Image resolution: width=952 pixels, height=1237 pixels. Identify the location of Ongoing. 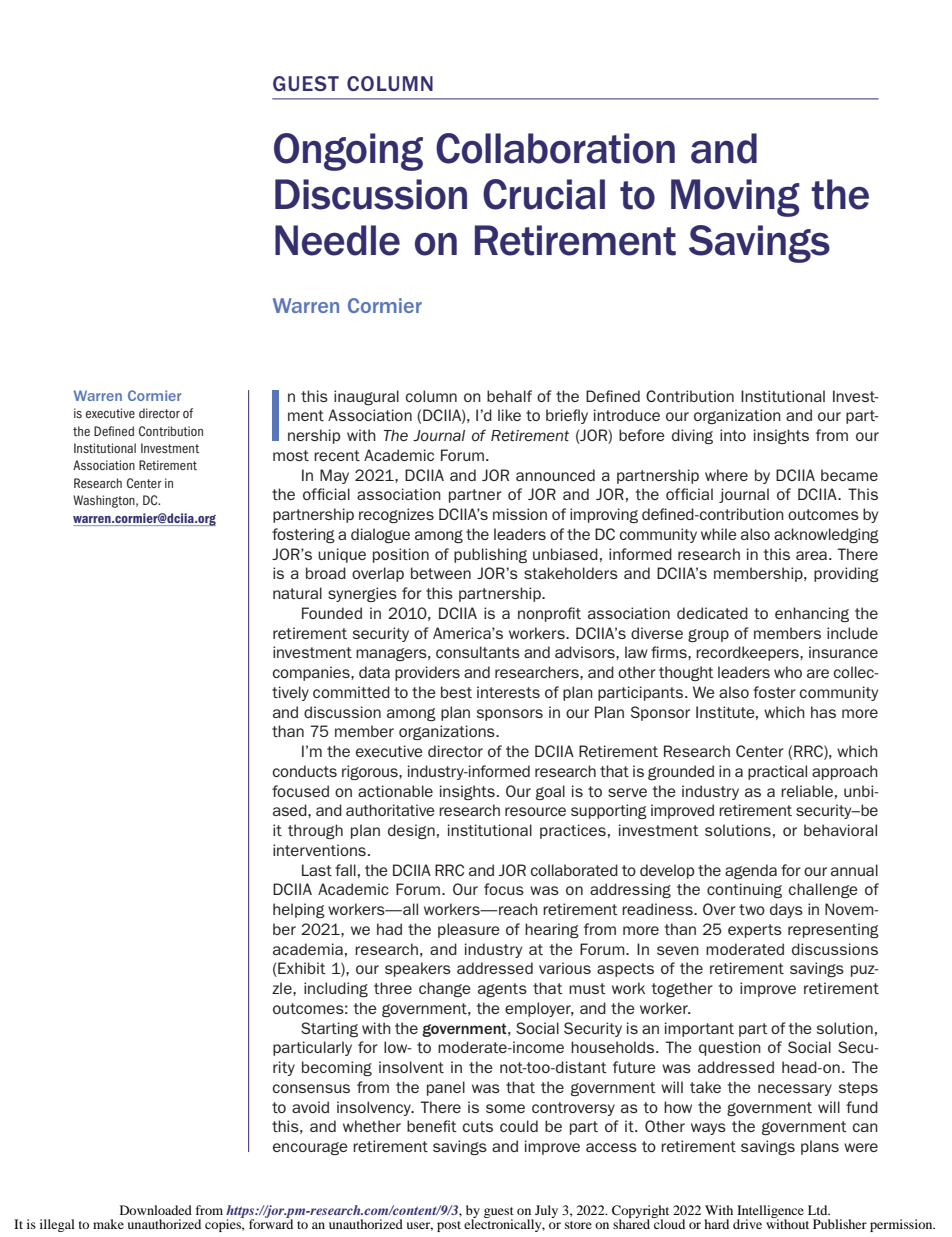
(348, 152).
